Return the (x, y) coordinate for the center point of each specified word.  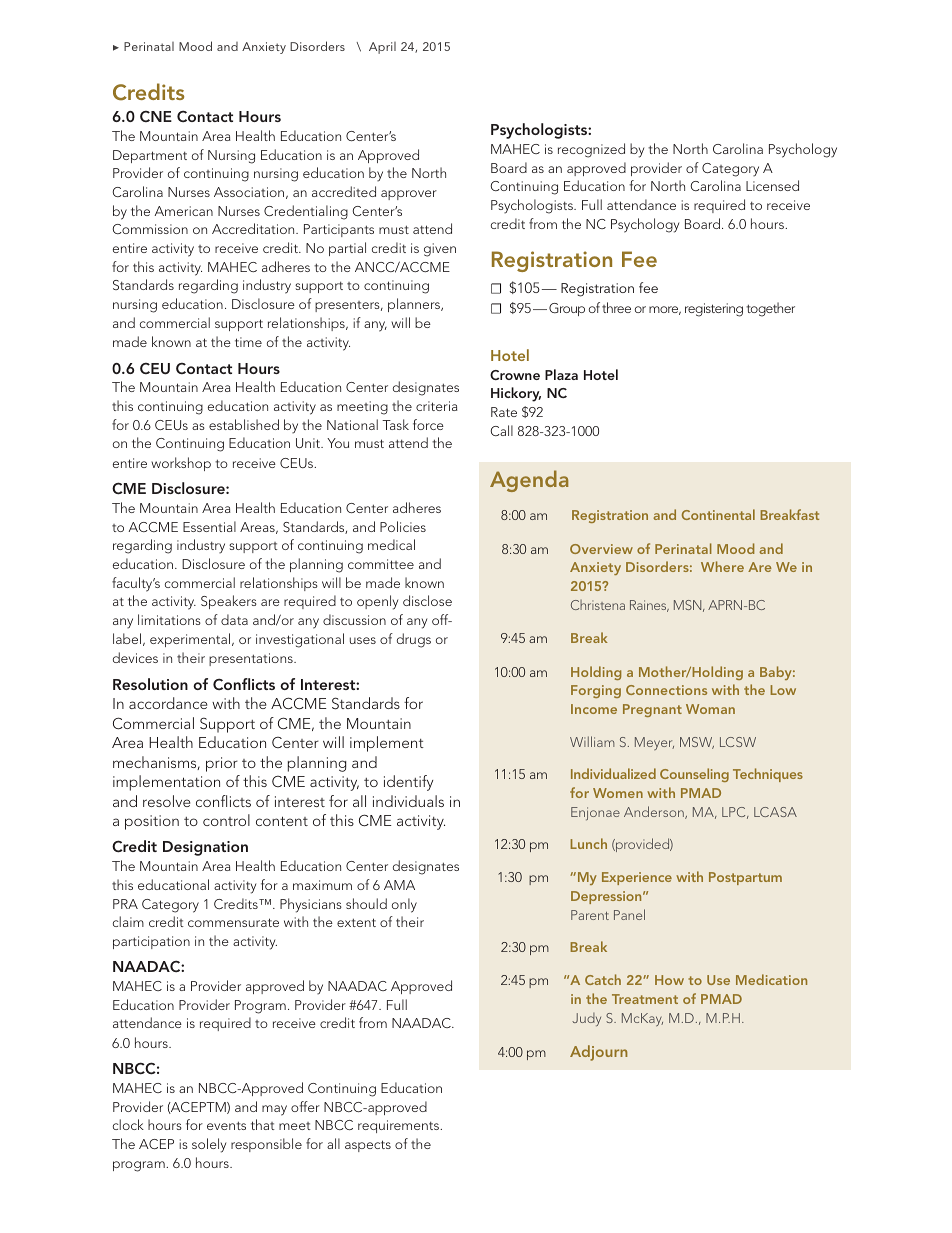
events (226, 1125)
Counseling (694, 775)
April (382, 48)
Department (150, 156)
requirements (399, 1126)
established (244, 424)
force (428, 424)
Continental (718, 514)
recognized (591, 150)
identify (408, 783)
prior (222, 764)
